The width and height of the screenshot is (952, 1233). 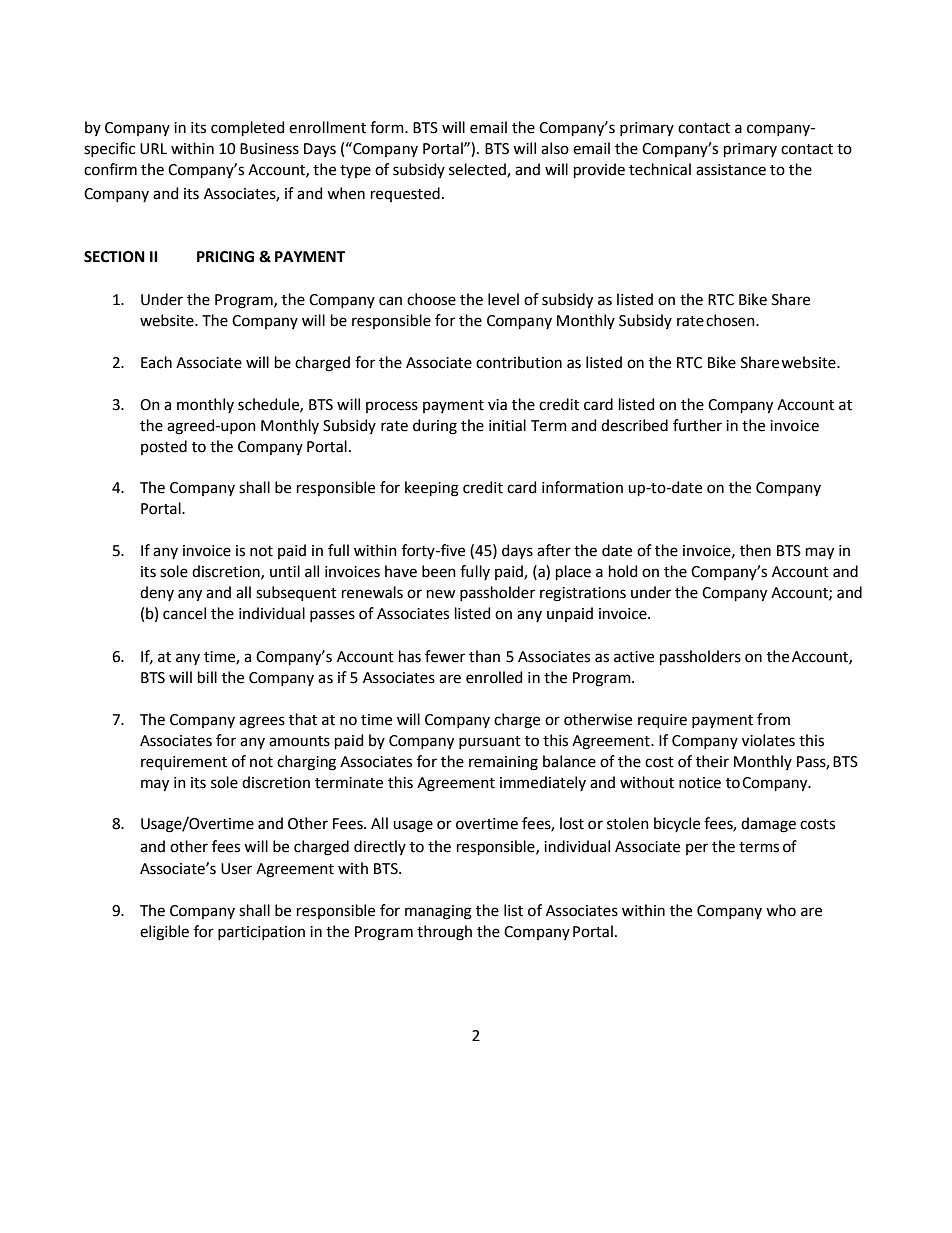 What do you see at coordinates (157, 593) in the screenshot?
I see `deny` at bounding box center [157, 593].
